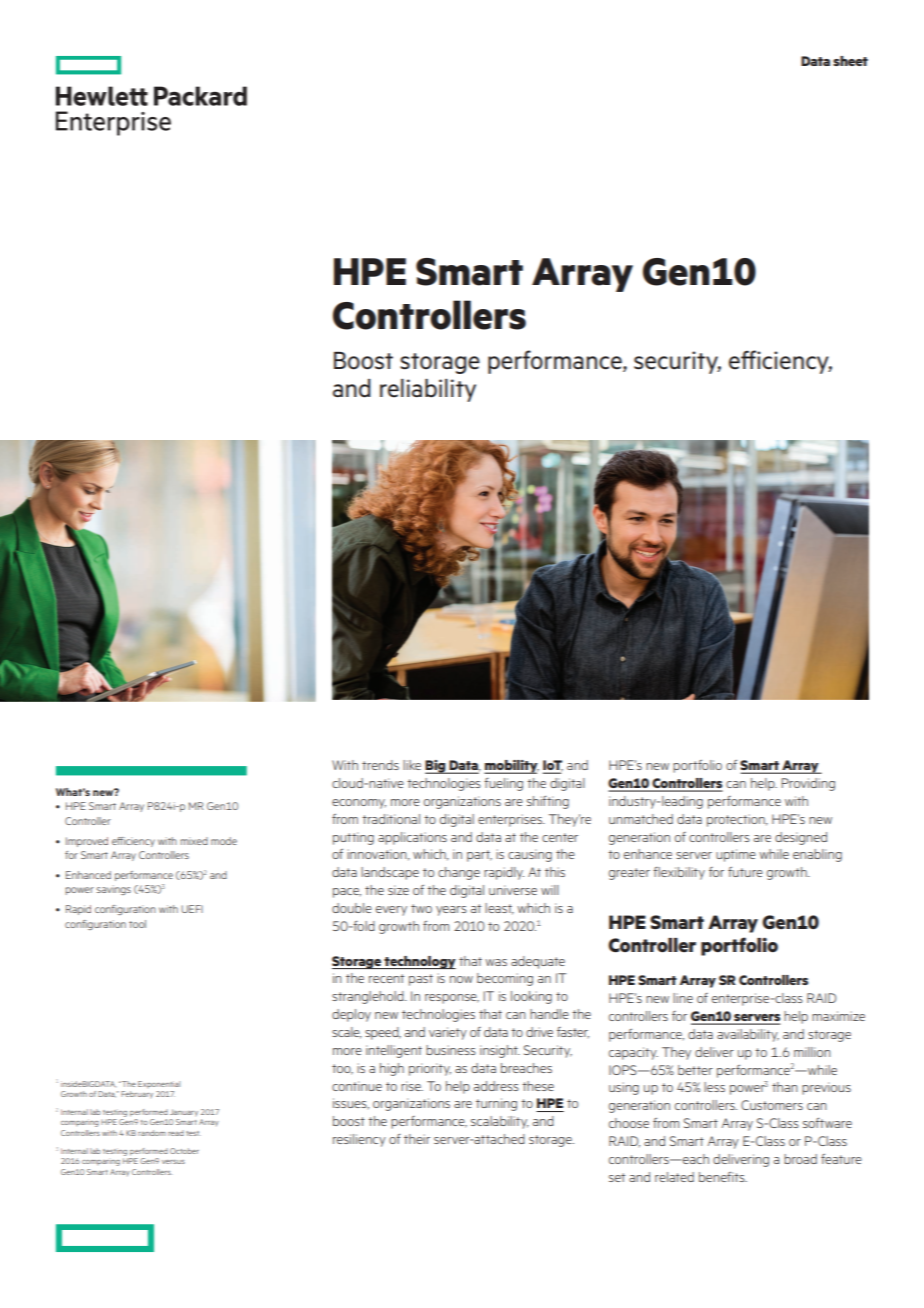 This screenshot has height=1308, width=924. I want to click on unmatched, so click(641, 819).
